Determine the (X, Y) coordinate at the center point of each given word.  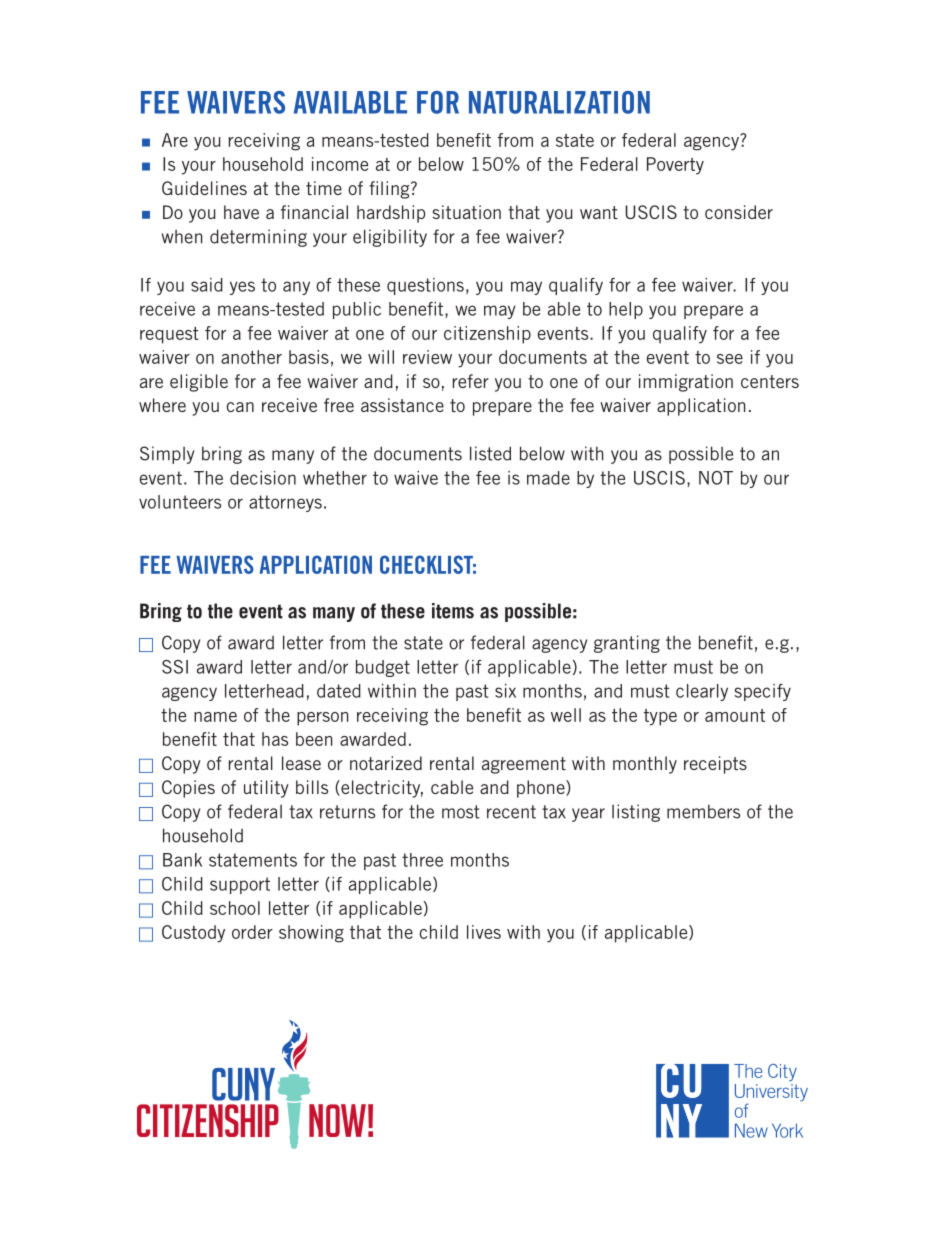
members (703, 812)
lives (484, 932)
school (235, 908)
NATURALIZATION (559, 102)
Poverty (675, 166)
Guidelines (204, 188)
